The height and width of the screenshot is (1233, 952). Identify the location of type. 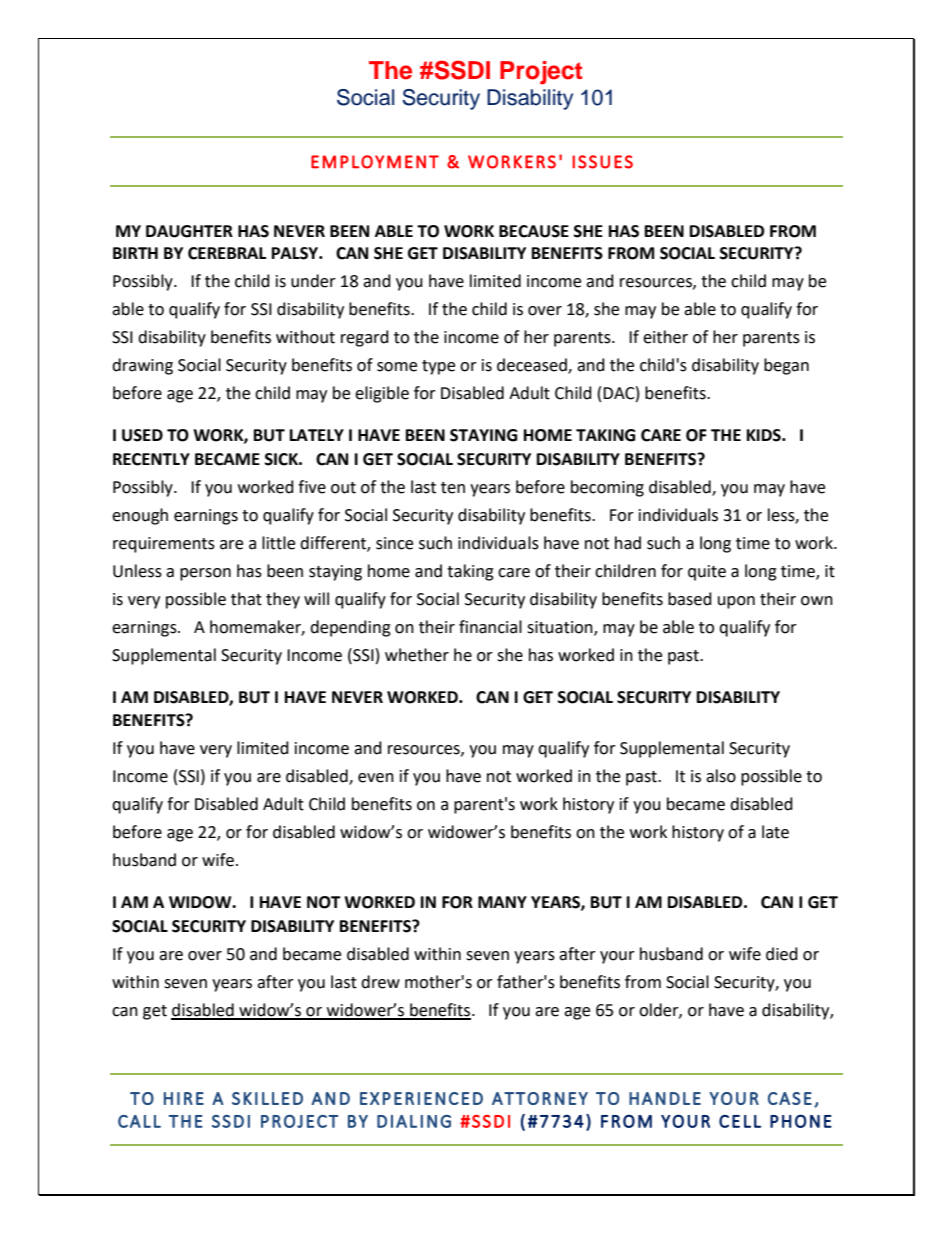
(438, 367).
